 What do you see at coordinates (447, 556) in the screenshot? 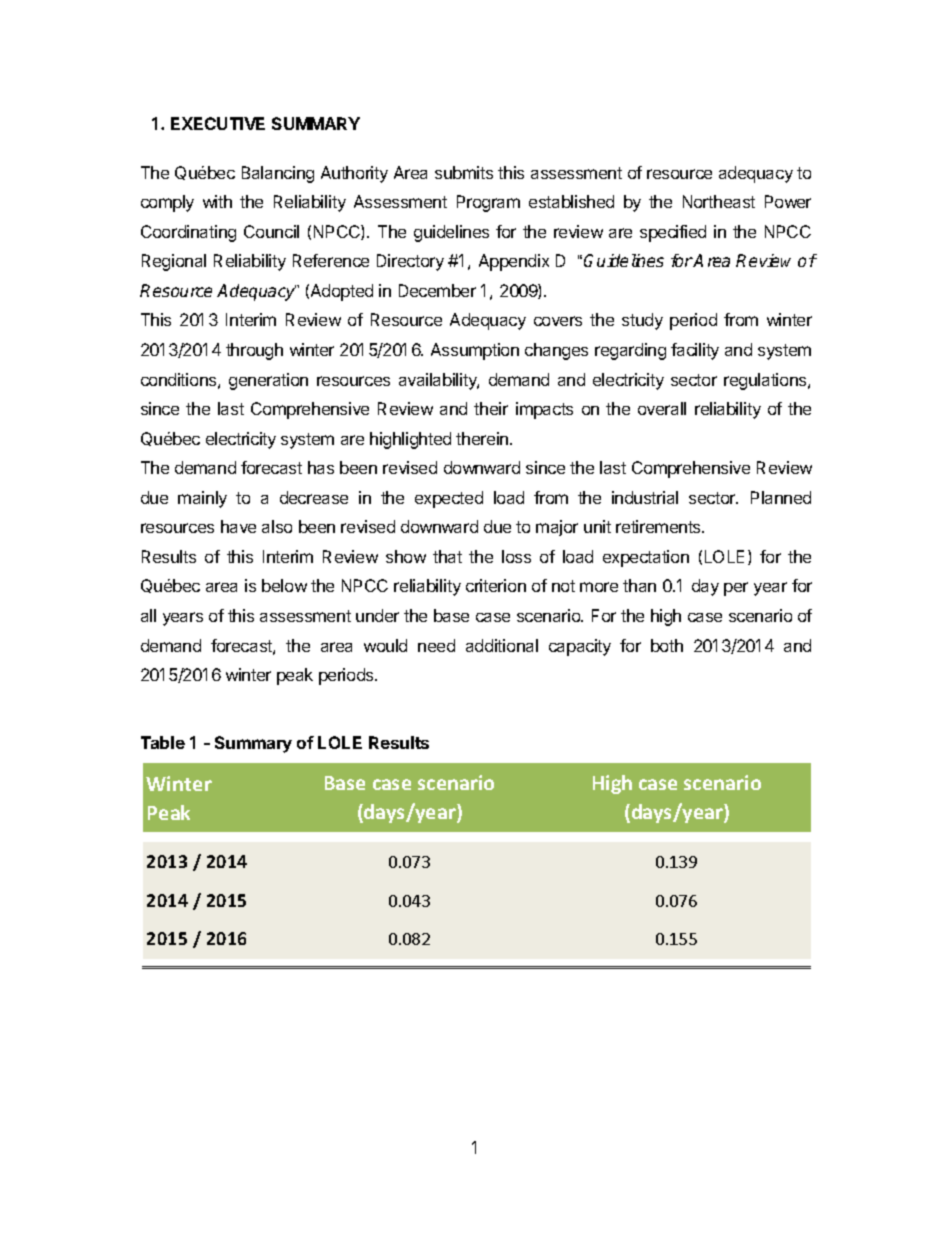
I see `that` at bounding box center [447, 556].
